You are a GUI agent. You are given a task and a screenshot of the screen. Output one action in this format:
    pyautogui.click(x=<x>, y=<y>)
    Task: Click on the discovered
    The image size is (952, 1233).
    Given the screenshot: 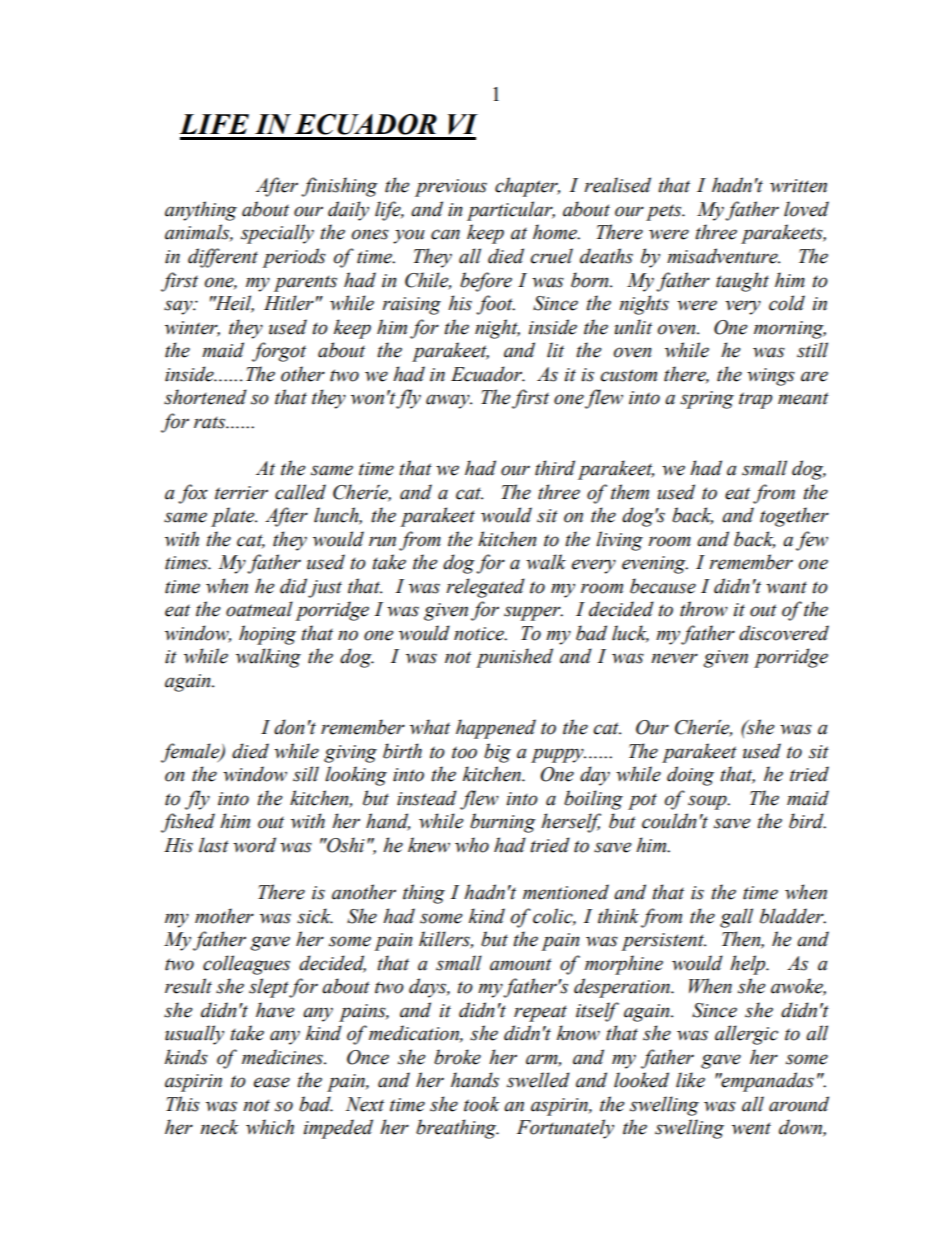 What is the action you would take?
    pyautogui.click(x=784, y=633)
